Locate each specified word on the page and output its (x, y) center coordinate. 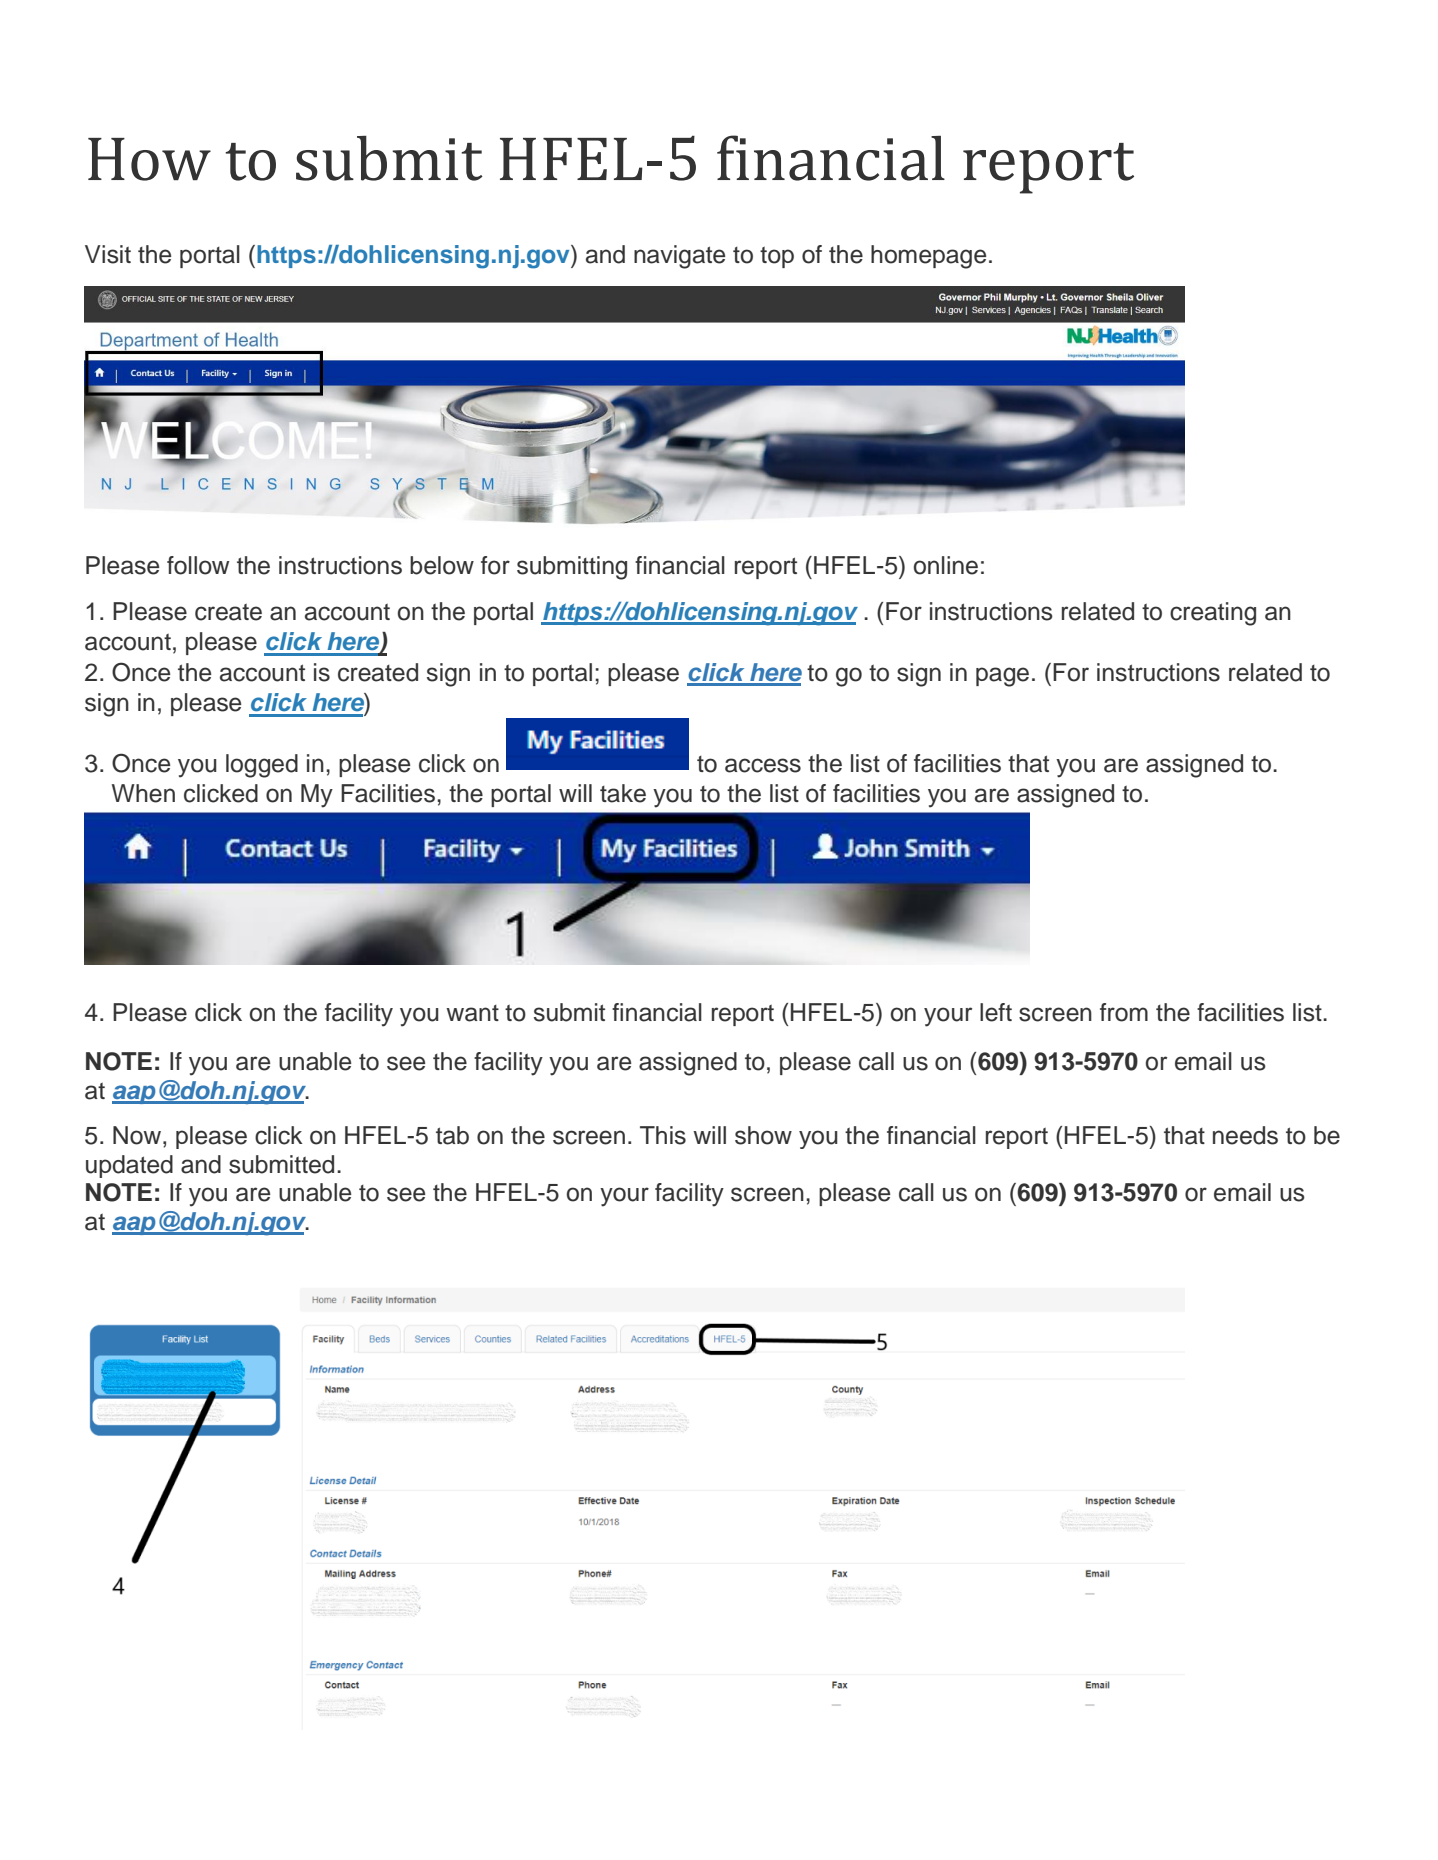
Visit (108, 254)
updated (129, 1166)
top (777, 257)
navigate (679, 257)
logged (262, 766)
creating (1213, 614)
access (763, 765)
